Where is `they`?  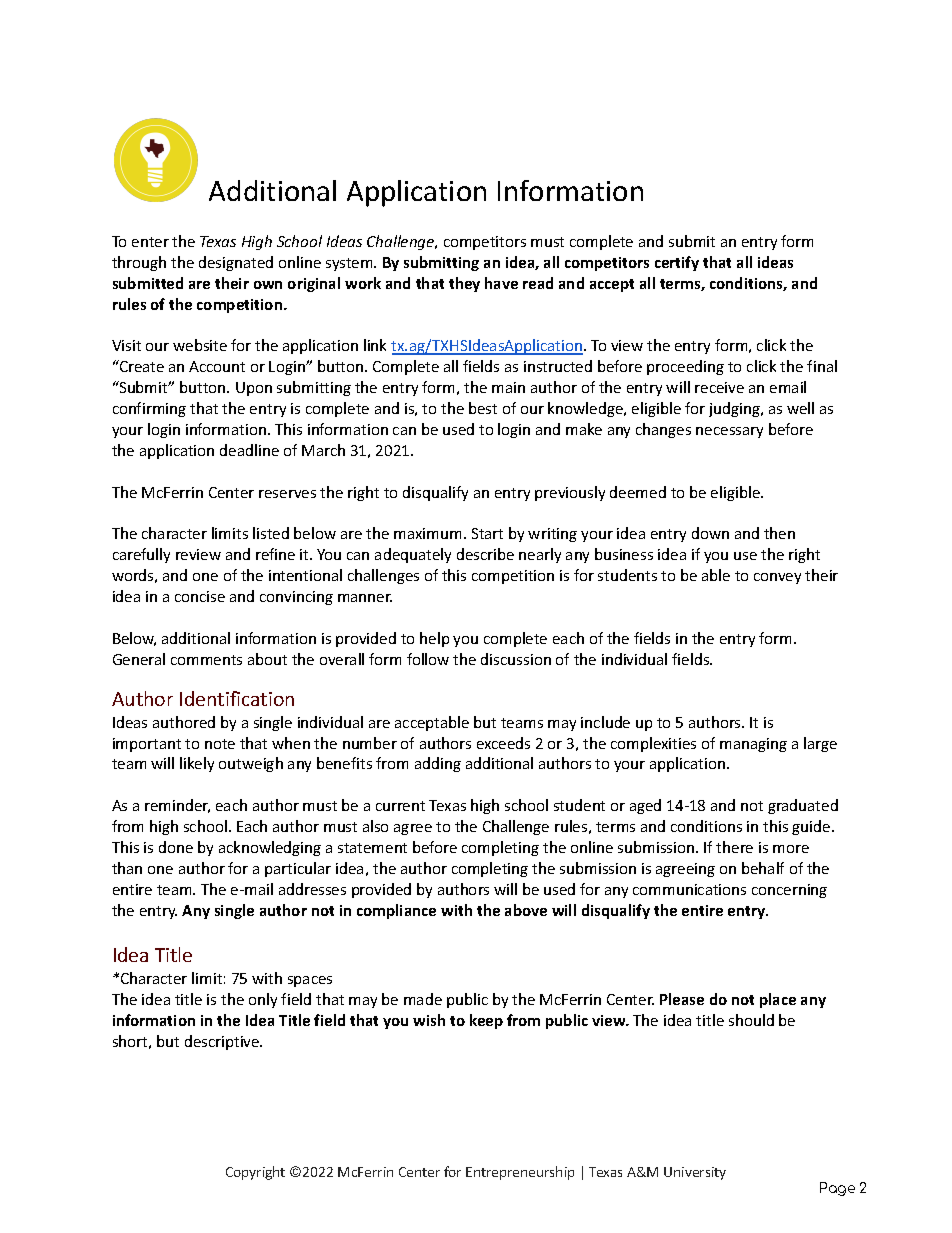
they is located at coordinates (464, 284).
